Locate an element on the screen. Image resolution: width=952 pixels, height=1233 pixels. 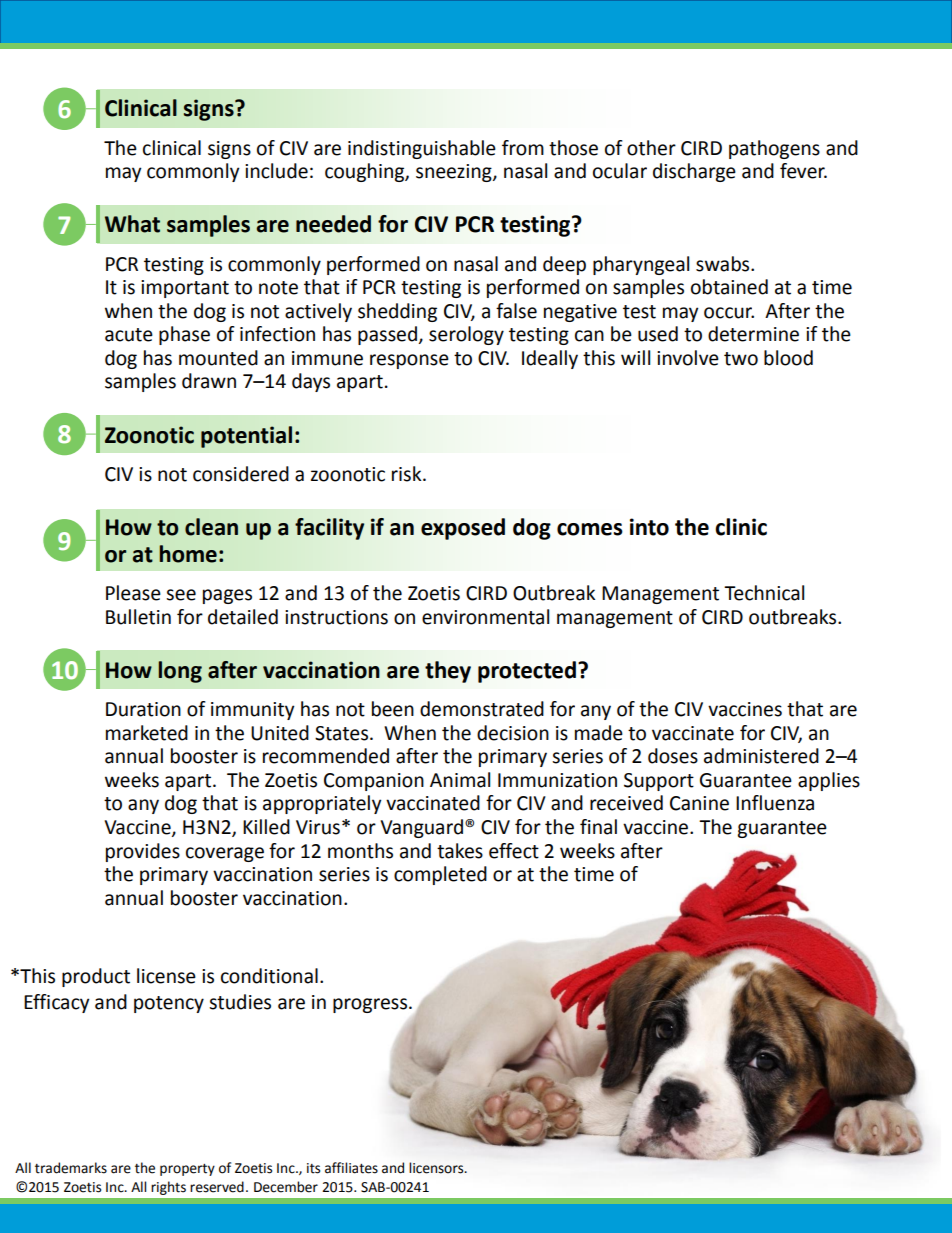
administered is located at coordinates (761, 756).
